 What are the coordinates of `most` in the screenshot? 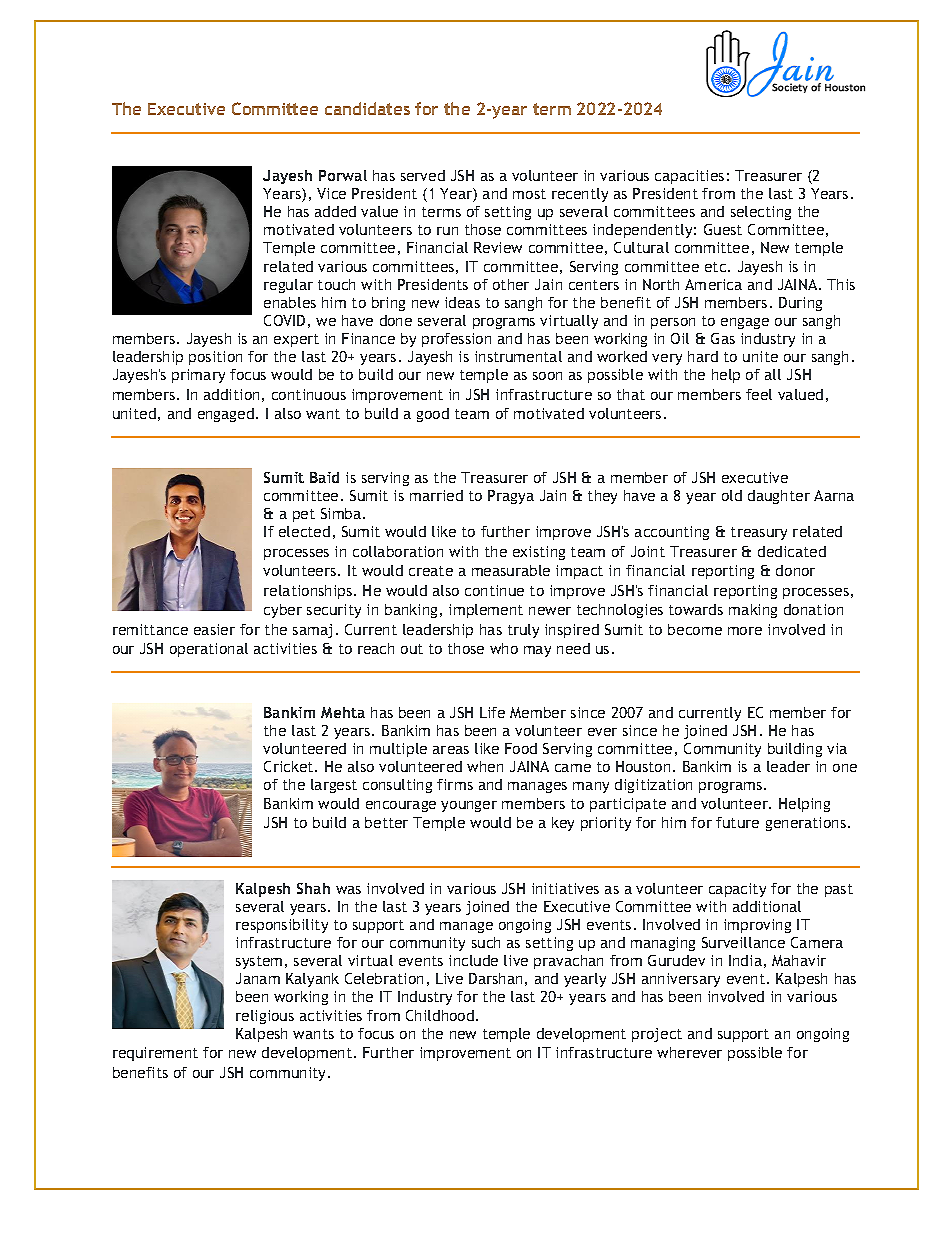 It's located at (529, 194).
